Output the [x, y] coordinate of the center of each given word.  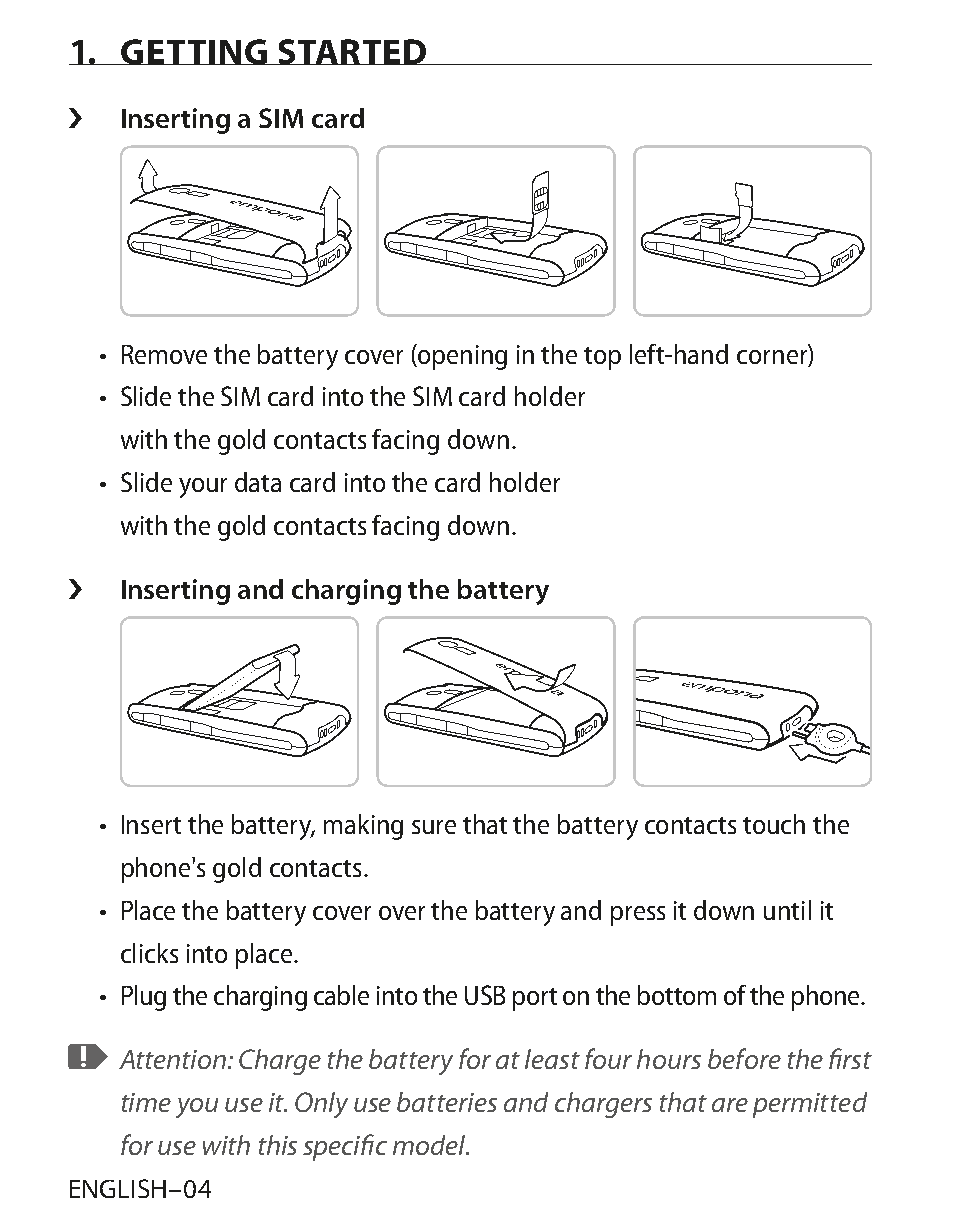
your [203, 488]
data [258, 482]
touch [774, 824]
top [602, 358]
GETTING [194, 52]
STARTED [352, 52]
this [278, 1145]
